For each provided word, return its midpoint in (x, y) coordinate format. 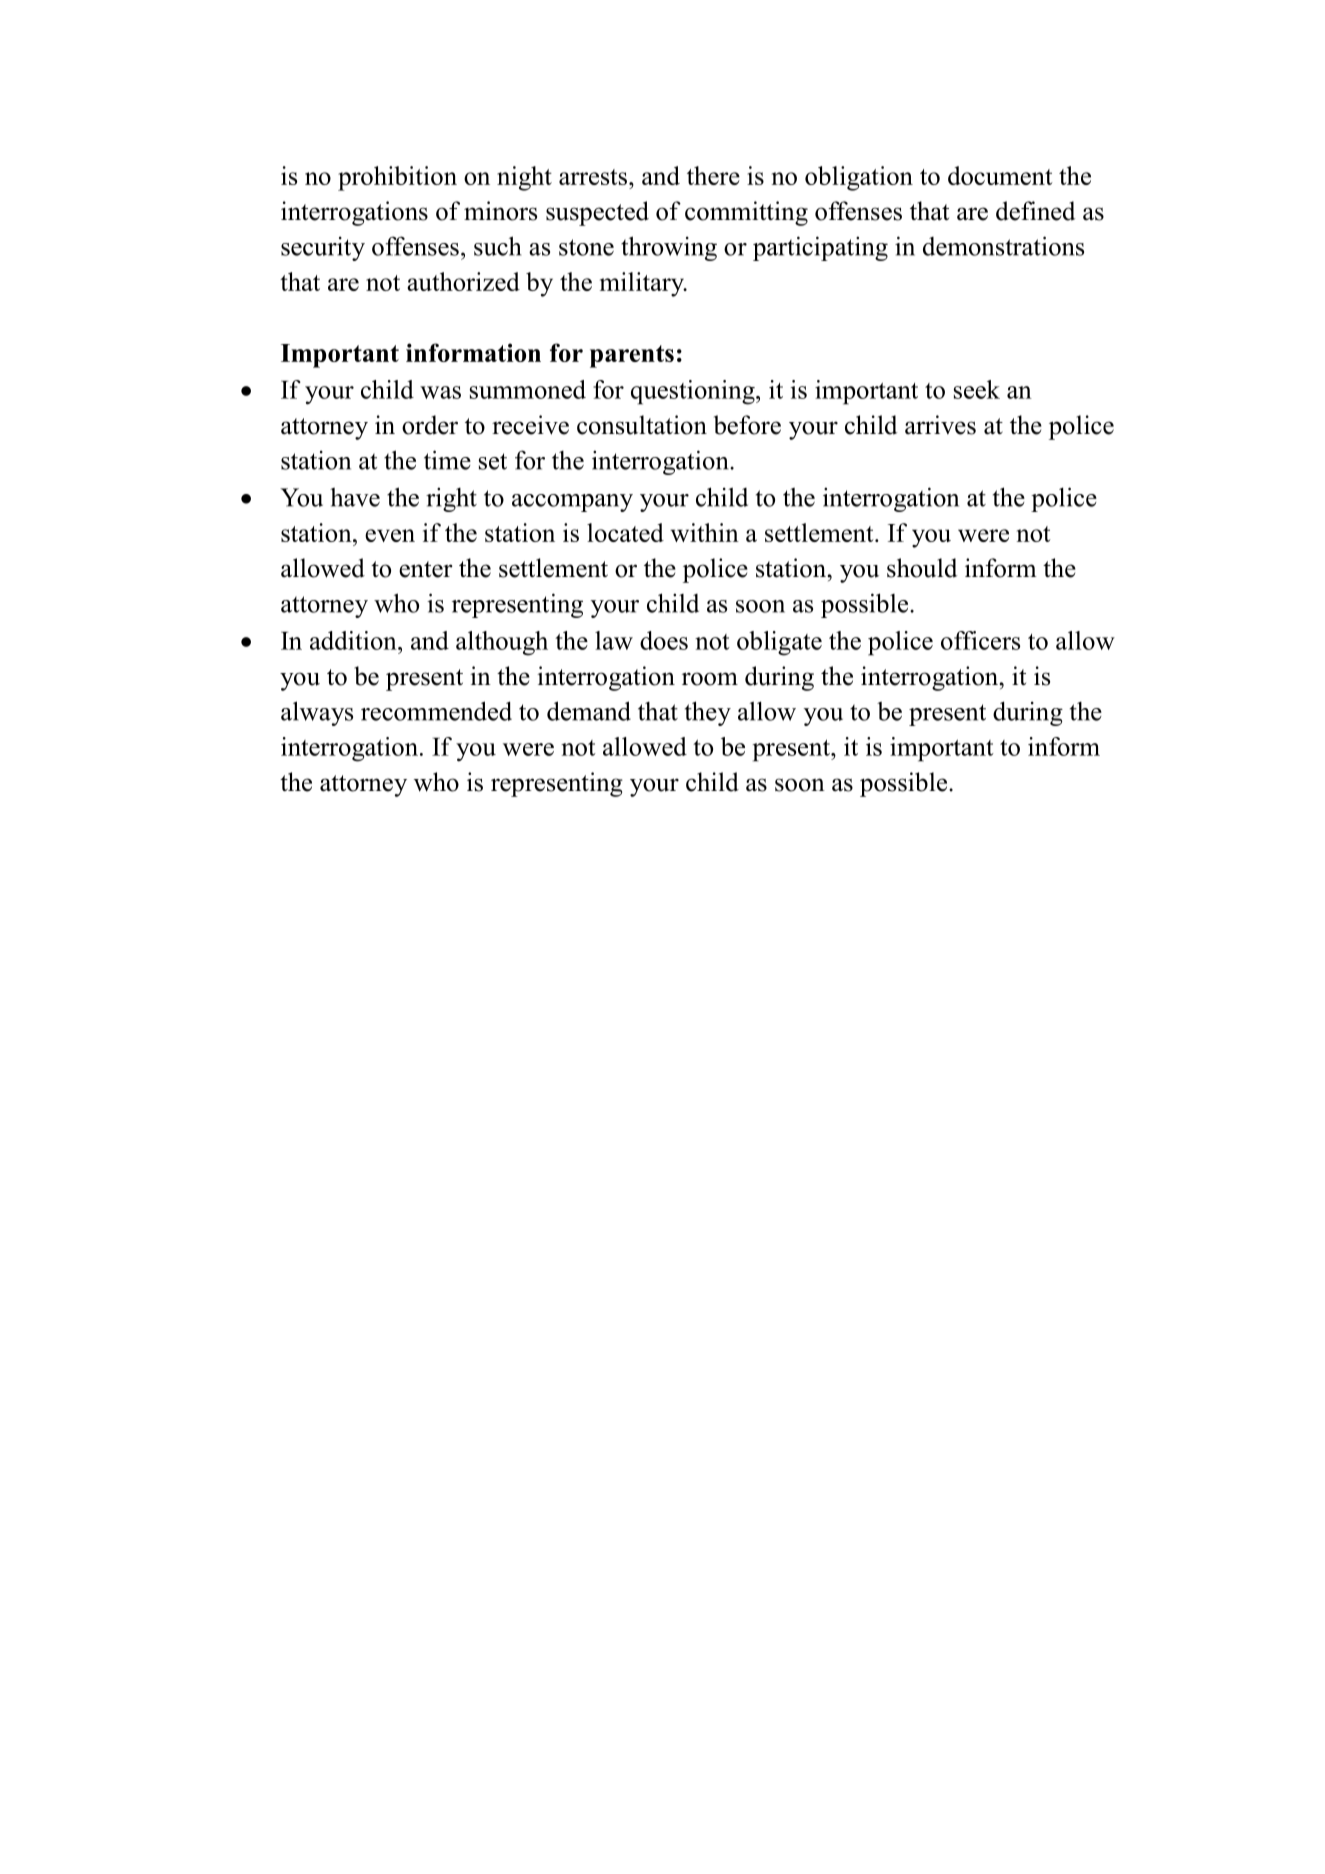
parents (632, 356)
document (1000, 175)
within (704, 532)
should (922, 568)
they (708, 713)
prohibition (397, 178)
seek (977, 389)
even (390, 535)
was (440, 392)
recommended (436, 711)
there (713, 175)
